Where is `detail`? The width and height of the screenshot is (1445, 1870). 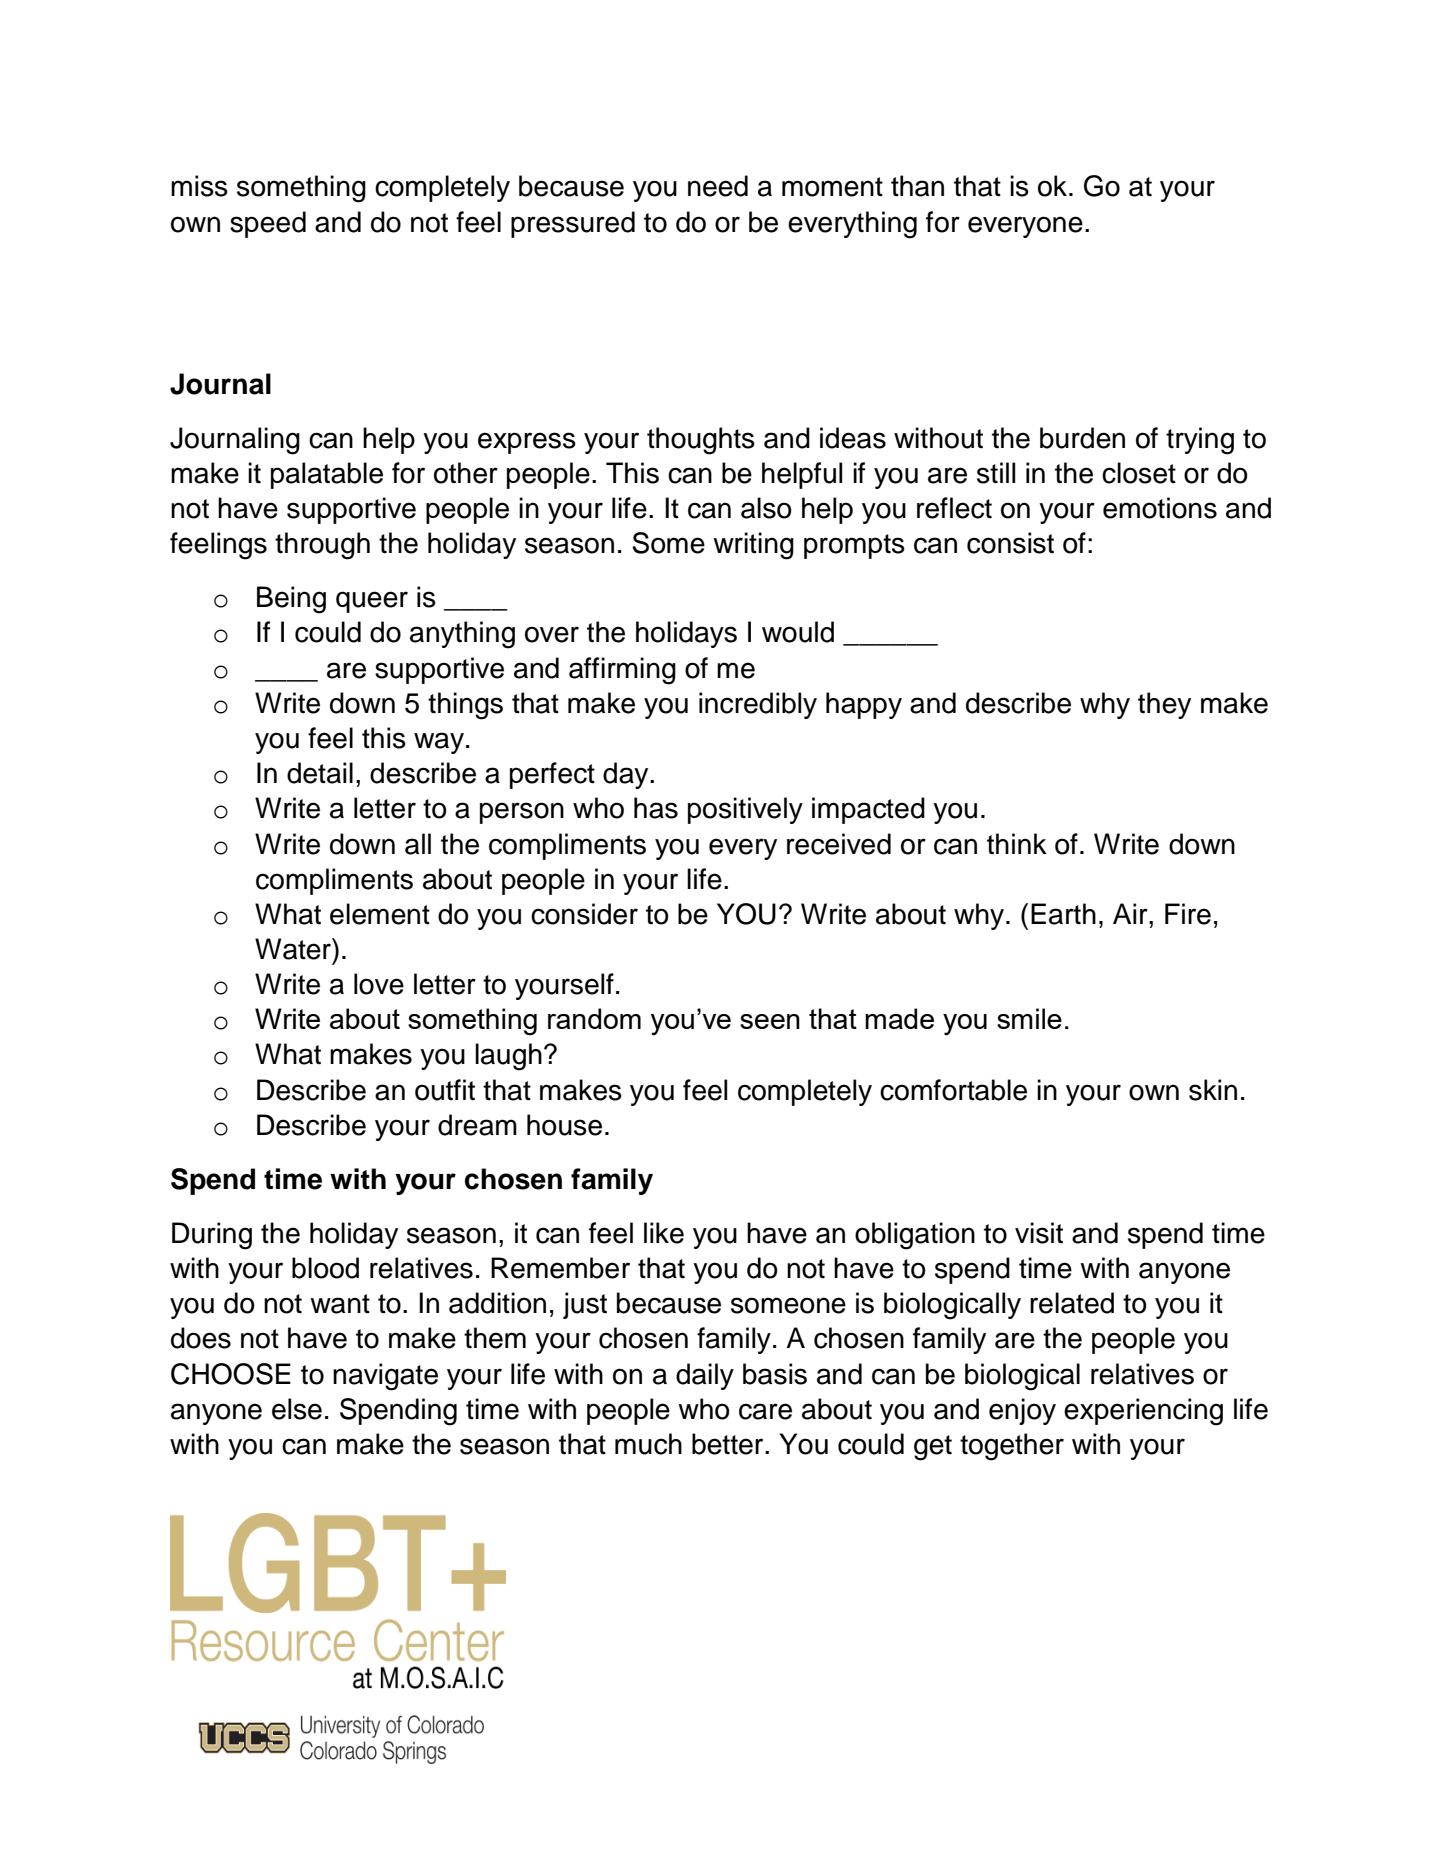 detail is located at coordinates (320, 773).
